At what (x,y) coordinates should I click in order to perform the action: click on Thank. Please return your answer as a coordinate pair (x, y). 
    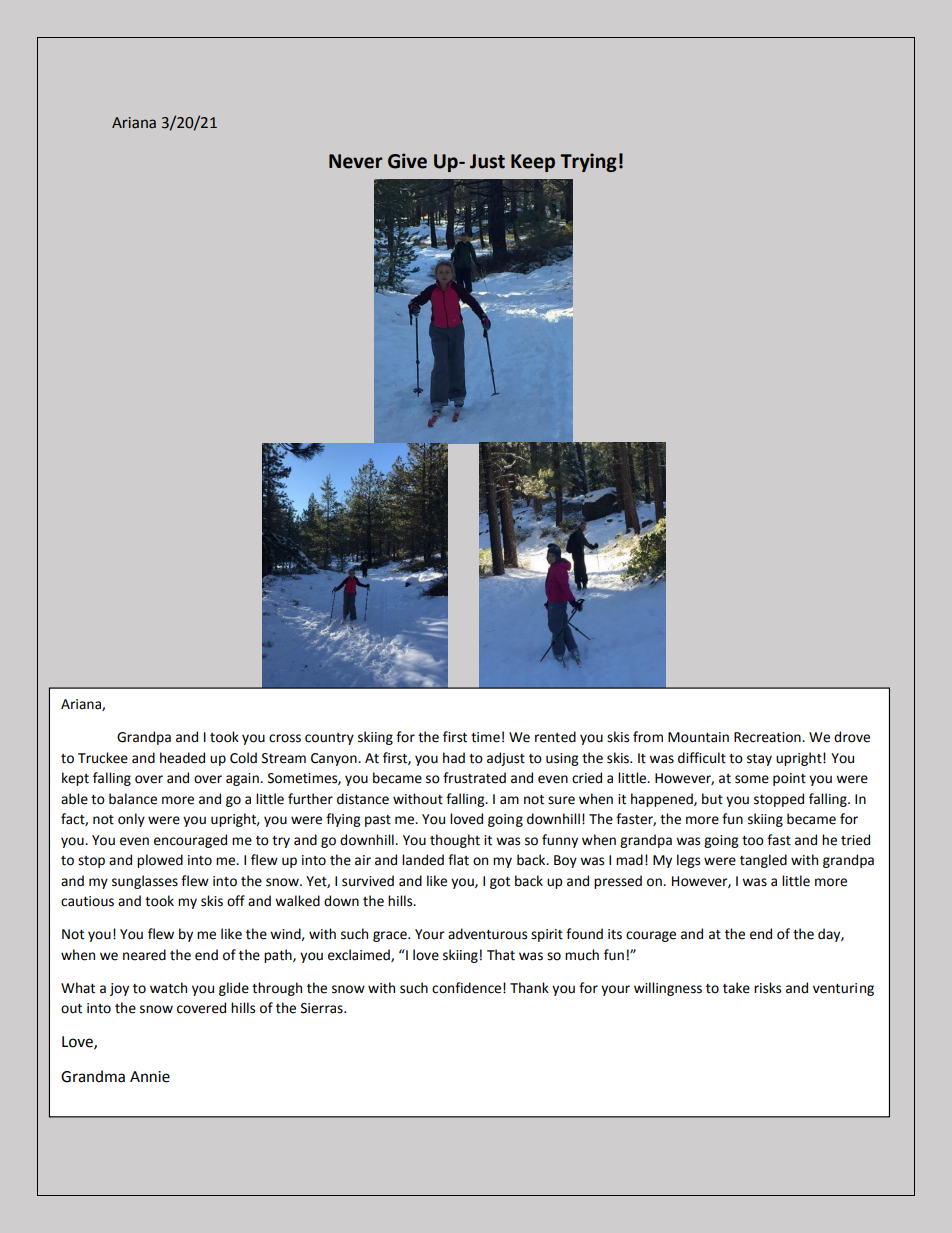
    Looking at the image, I should click on (529, 988).
